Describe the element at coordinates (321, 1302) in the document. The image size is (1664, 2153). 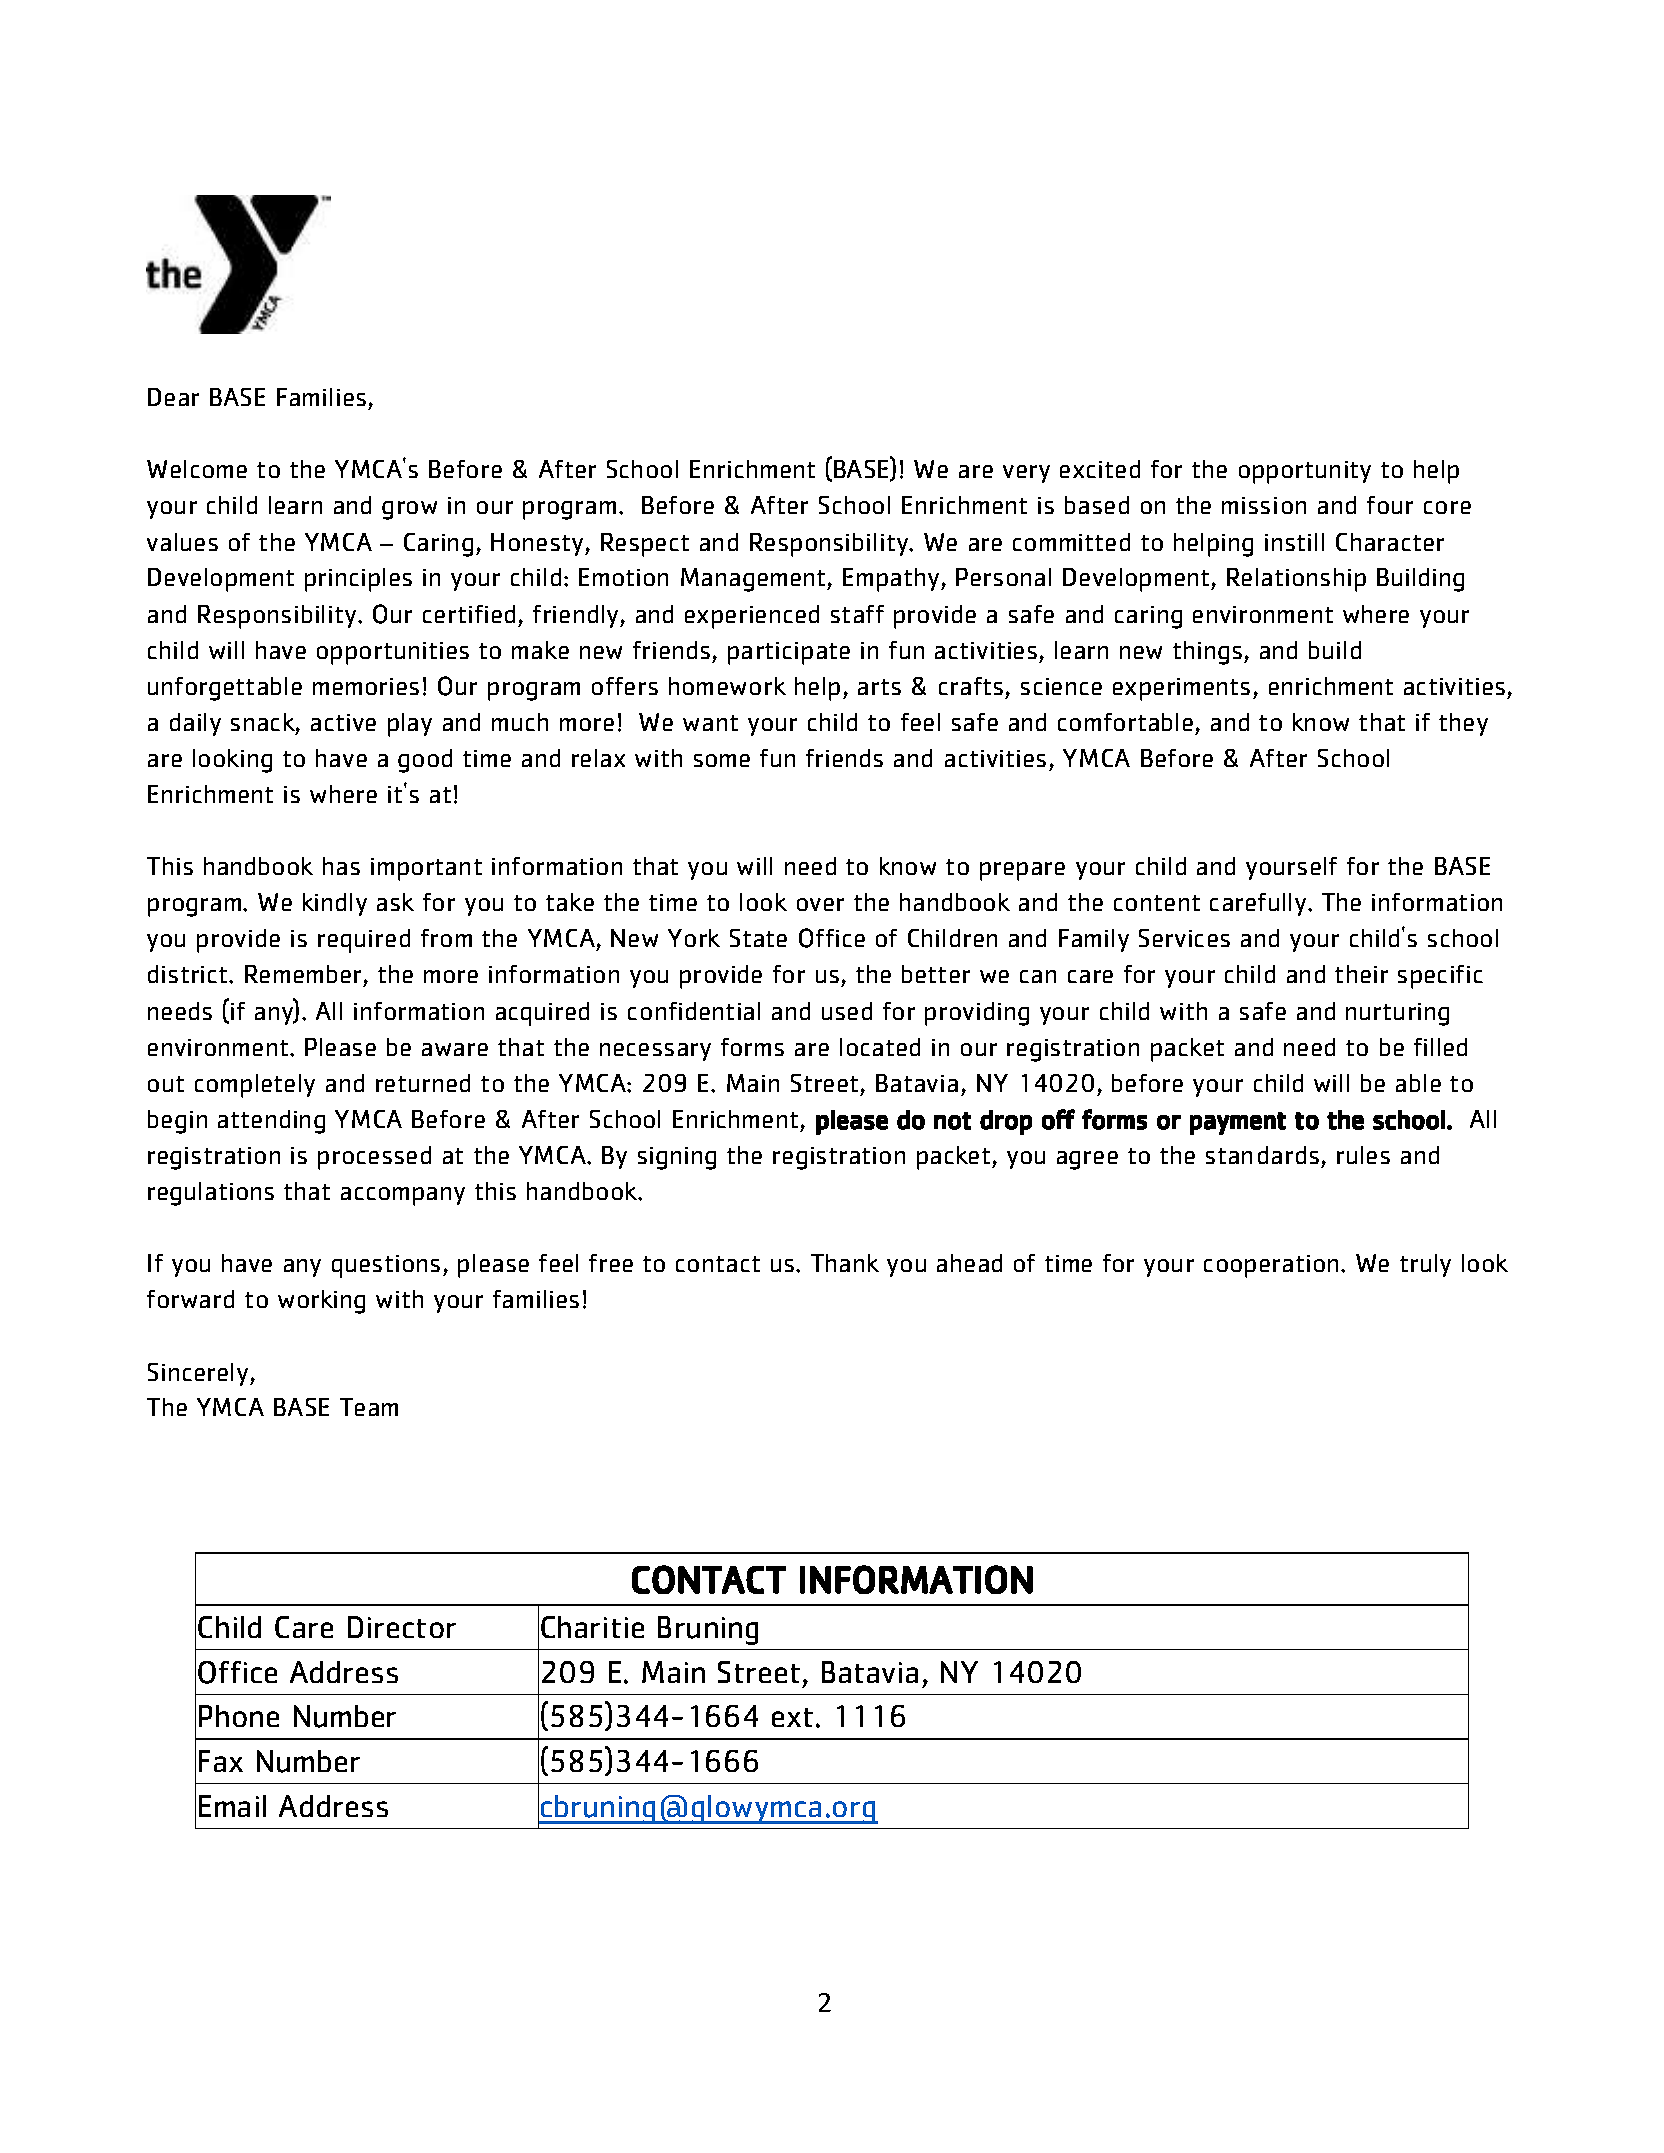
I see `working` at that location.
